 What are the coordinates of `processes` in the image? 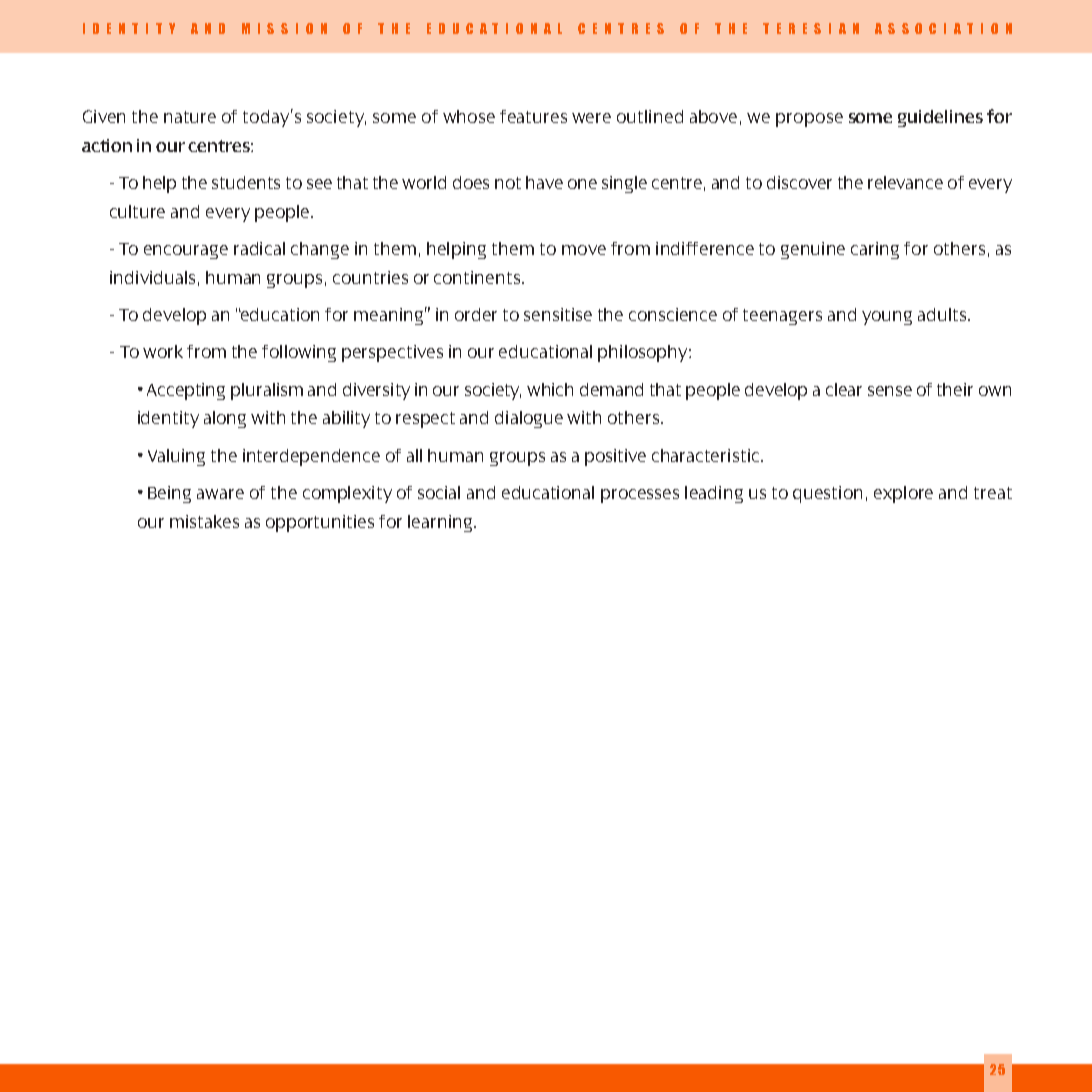 It's located at (640, 496).
